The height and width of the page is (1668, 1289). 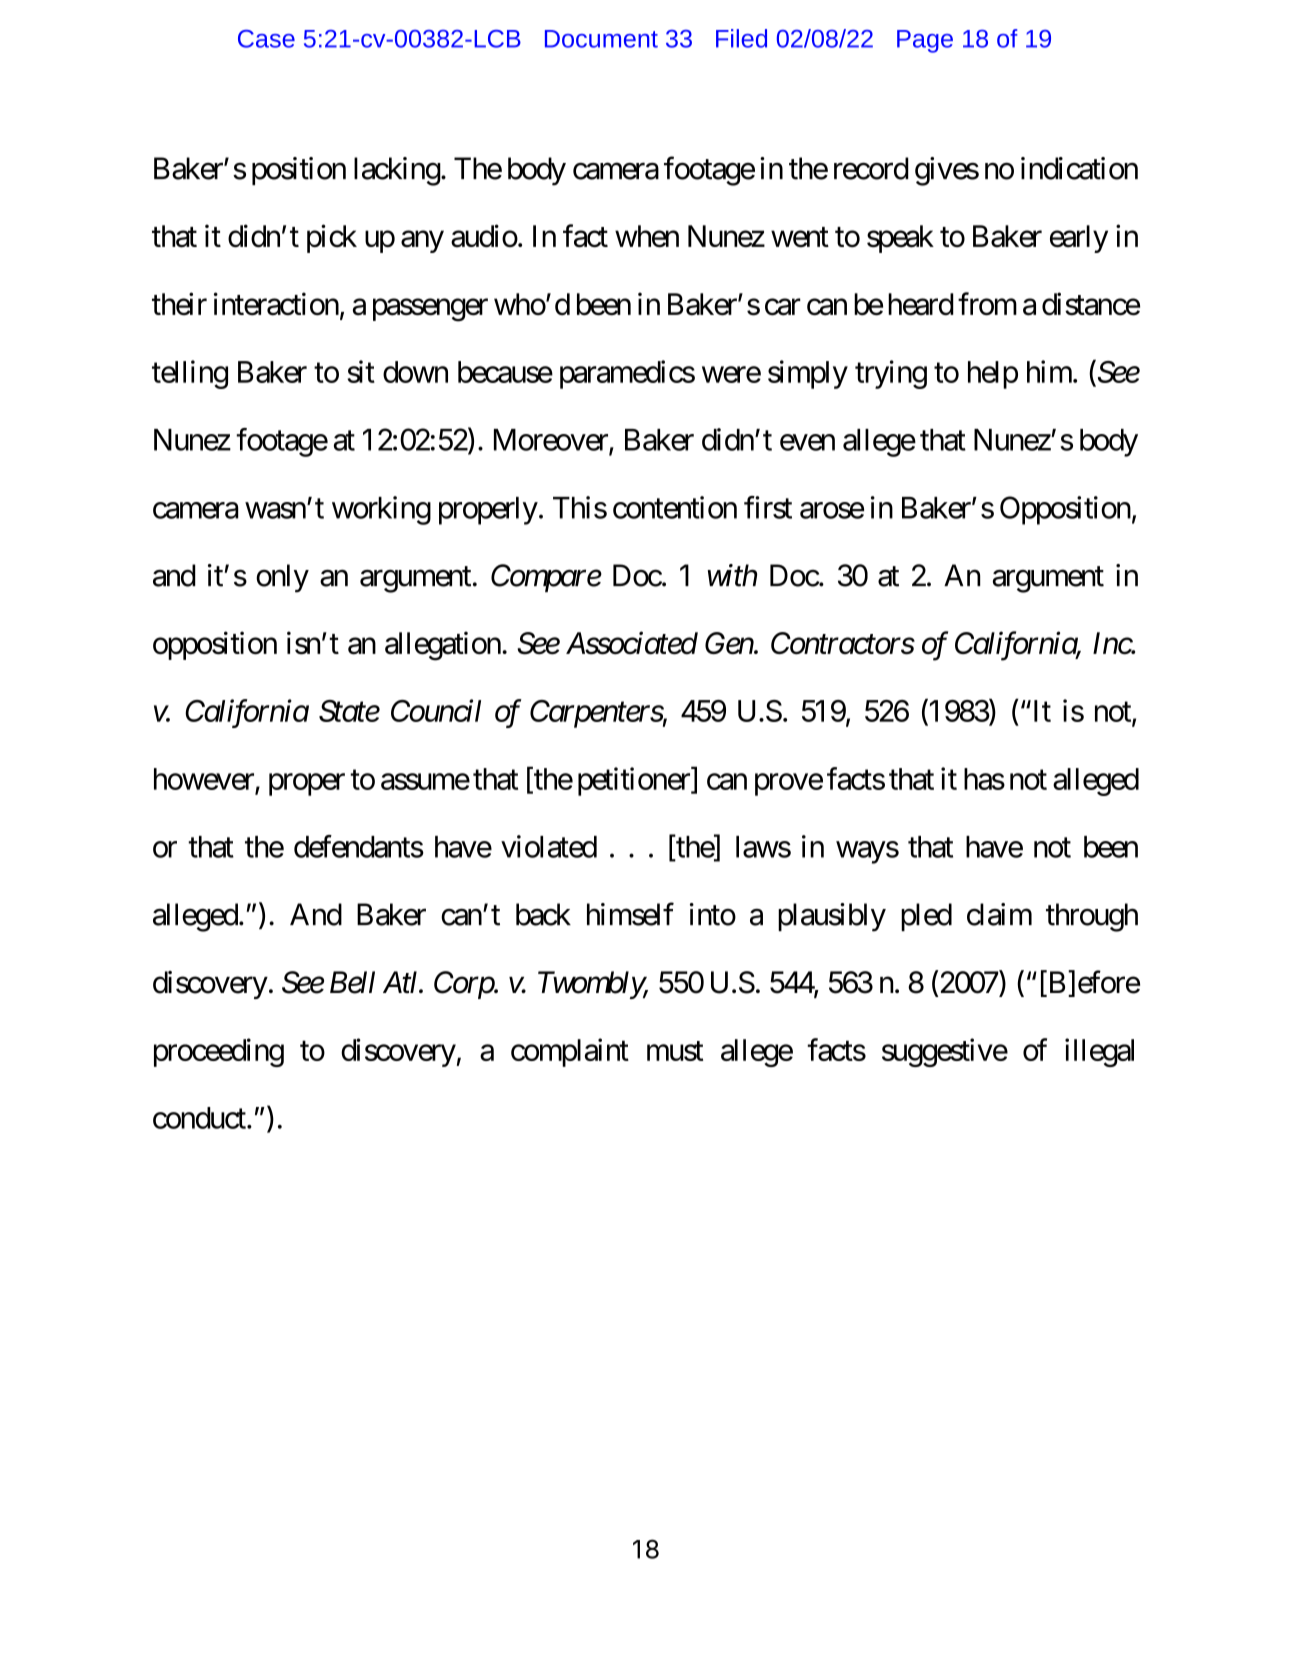 What do you see at coordinates (768, 507) in the page?
I see `first` at bounding box center [768, 507].
